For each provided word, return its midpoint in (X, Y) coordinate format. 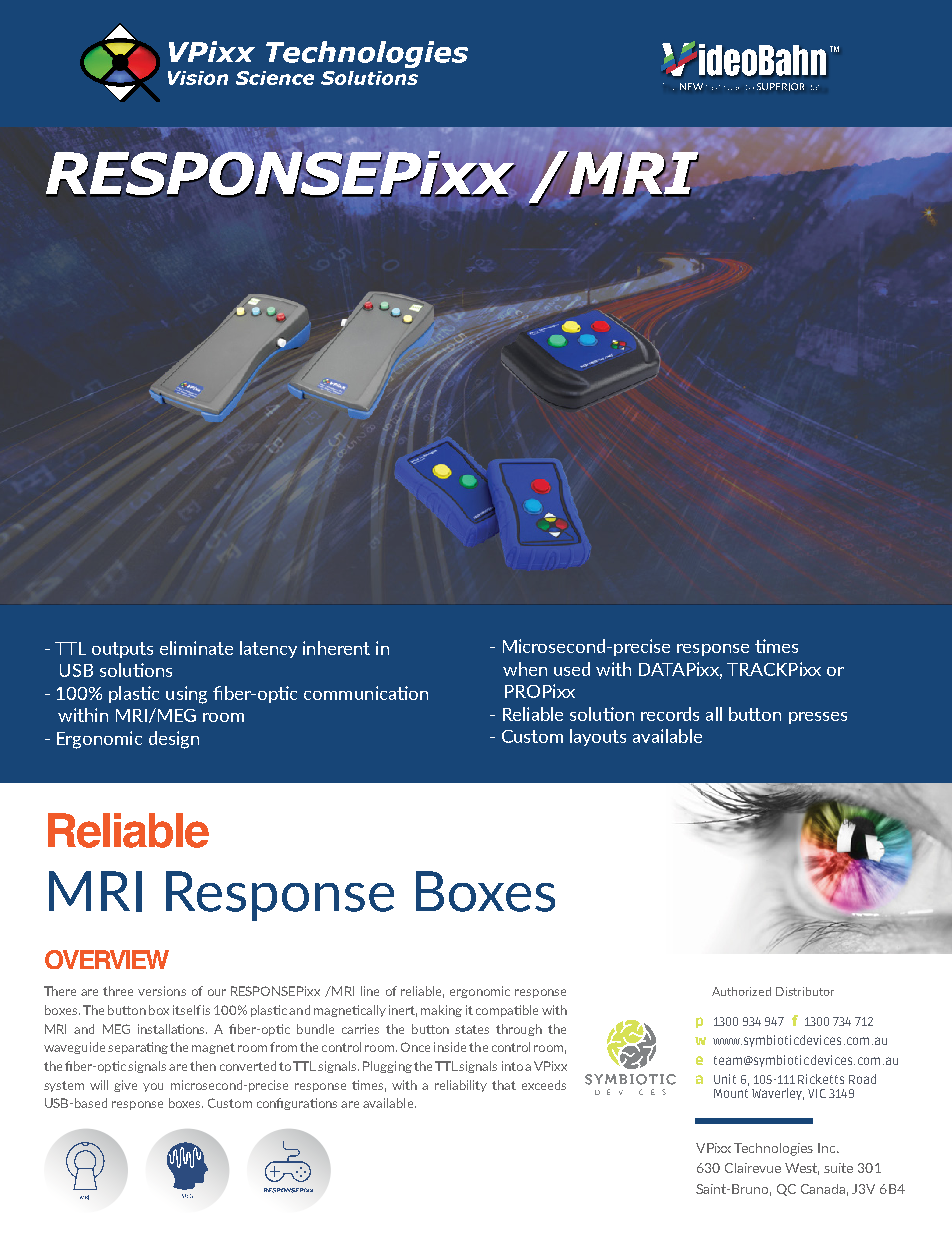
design (174, 740)
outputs (122, 650)
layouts (598, 737)
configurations (297, 1104)
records (670, 714)
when (525, 669)
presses (818, 718)
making (441, 1011)
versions (162, 991)
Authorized (741, 991)
